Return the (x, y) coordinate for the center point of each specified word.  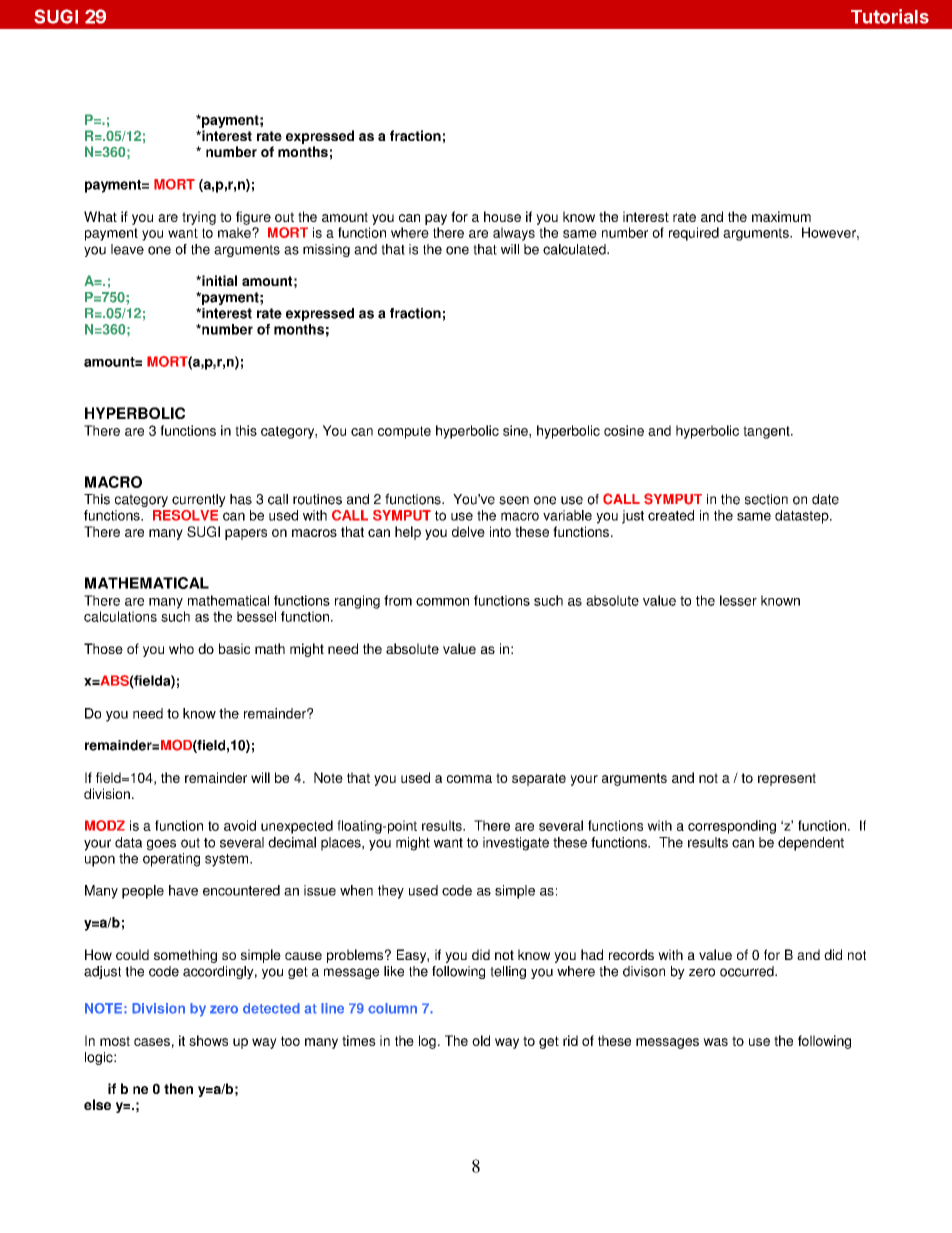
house (502, 216)
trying (199, 218)
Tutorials (890, 16)
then (178, 1088)
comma (469, 779)
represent (787, 779)
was (715, 1042)
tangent (767, 432)
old (481, 1040)
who (181, 648)
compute (404, 432)
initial (218, 280)
